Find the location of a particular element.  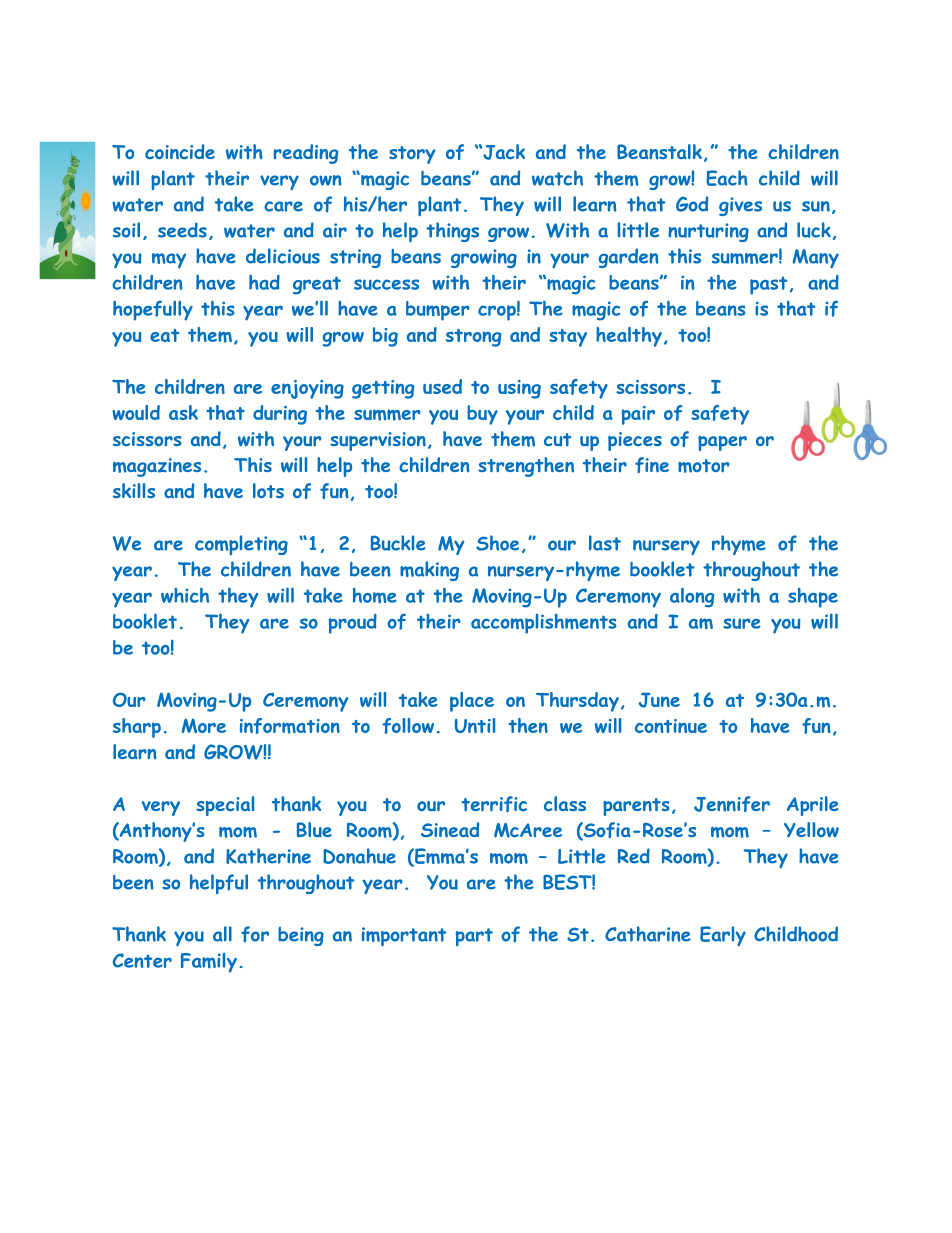

story is located at coordinates (412, 155).
